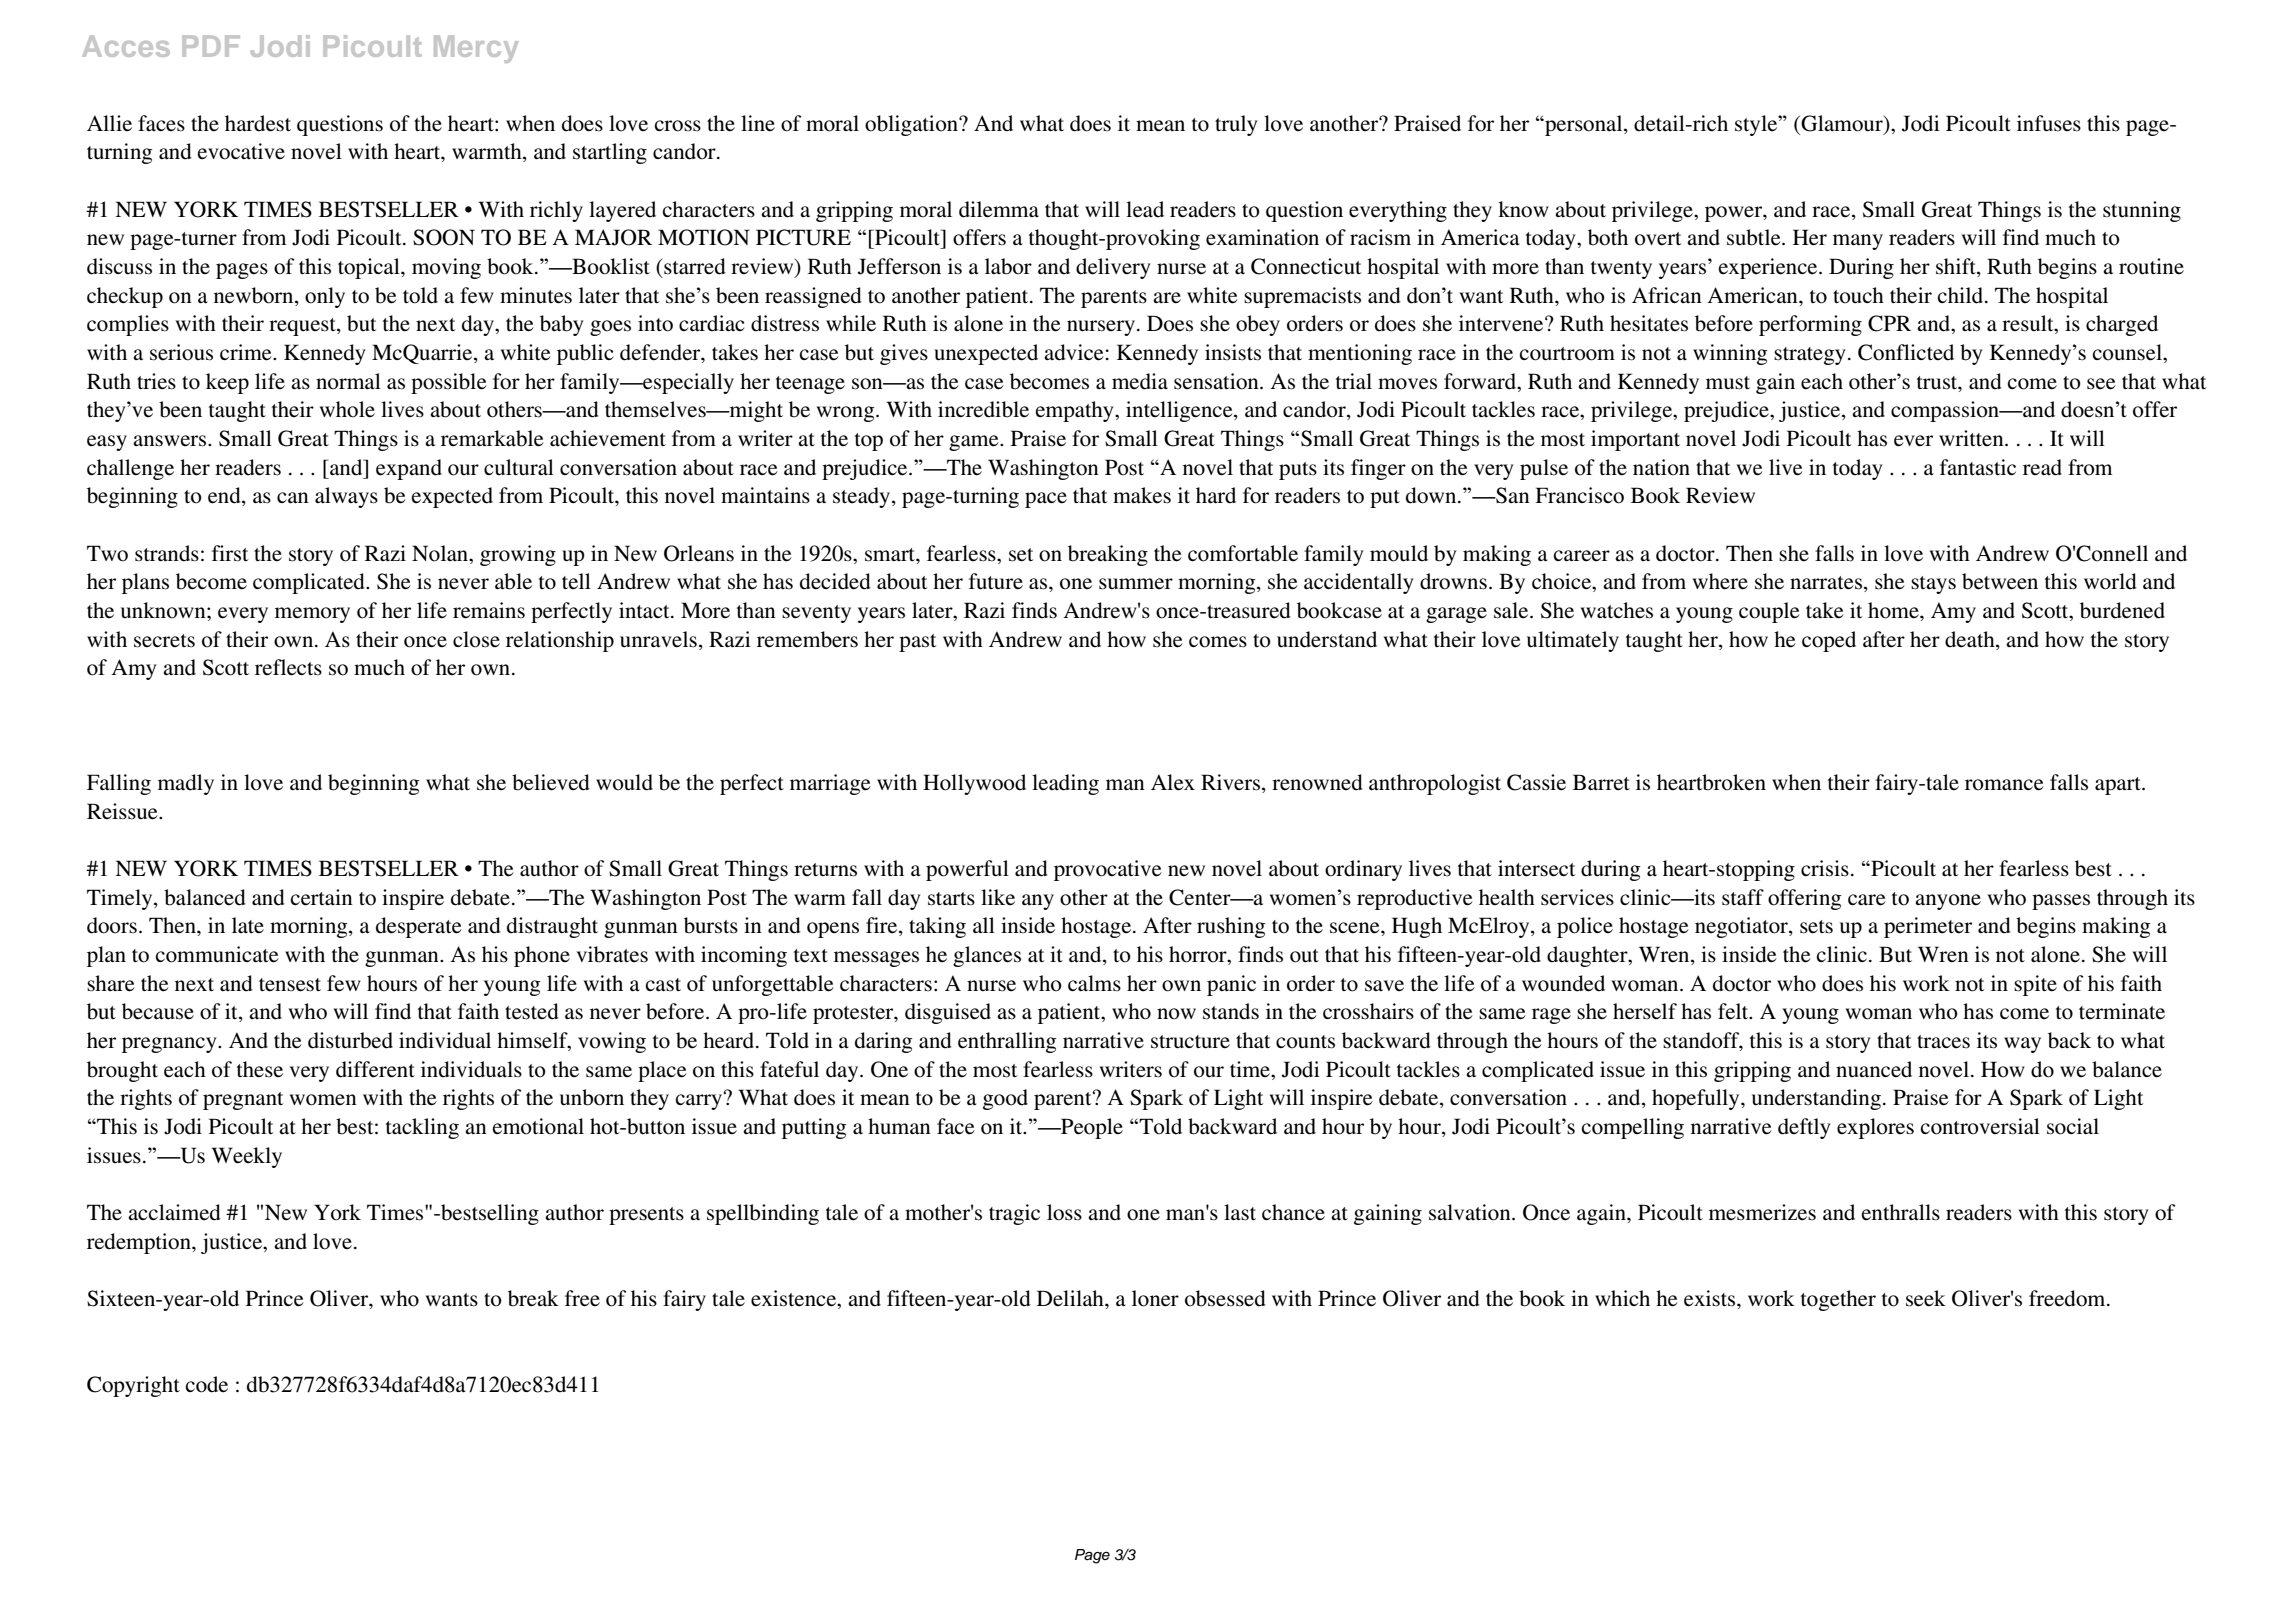  Describe the element at coordinates (1926, 1298) in the image. I see `seek` at that location.
